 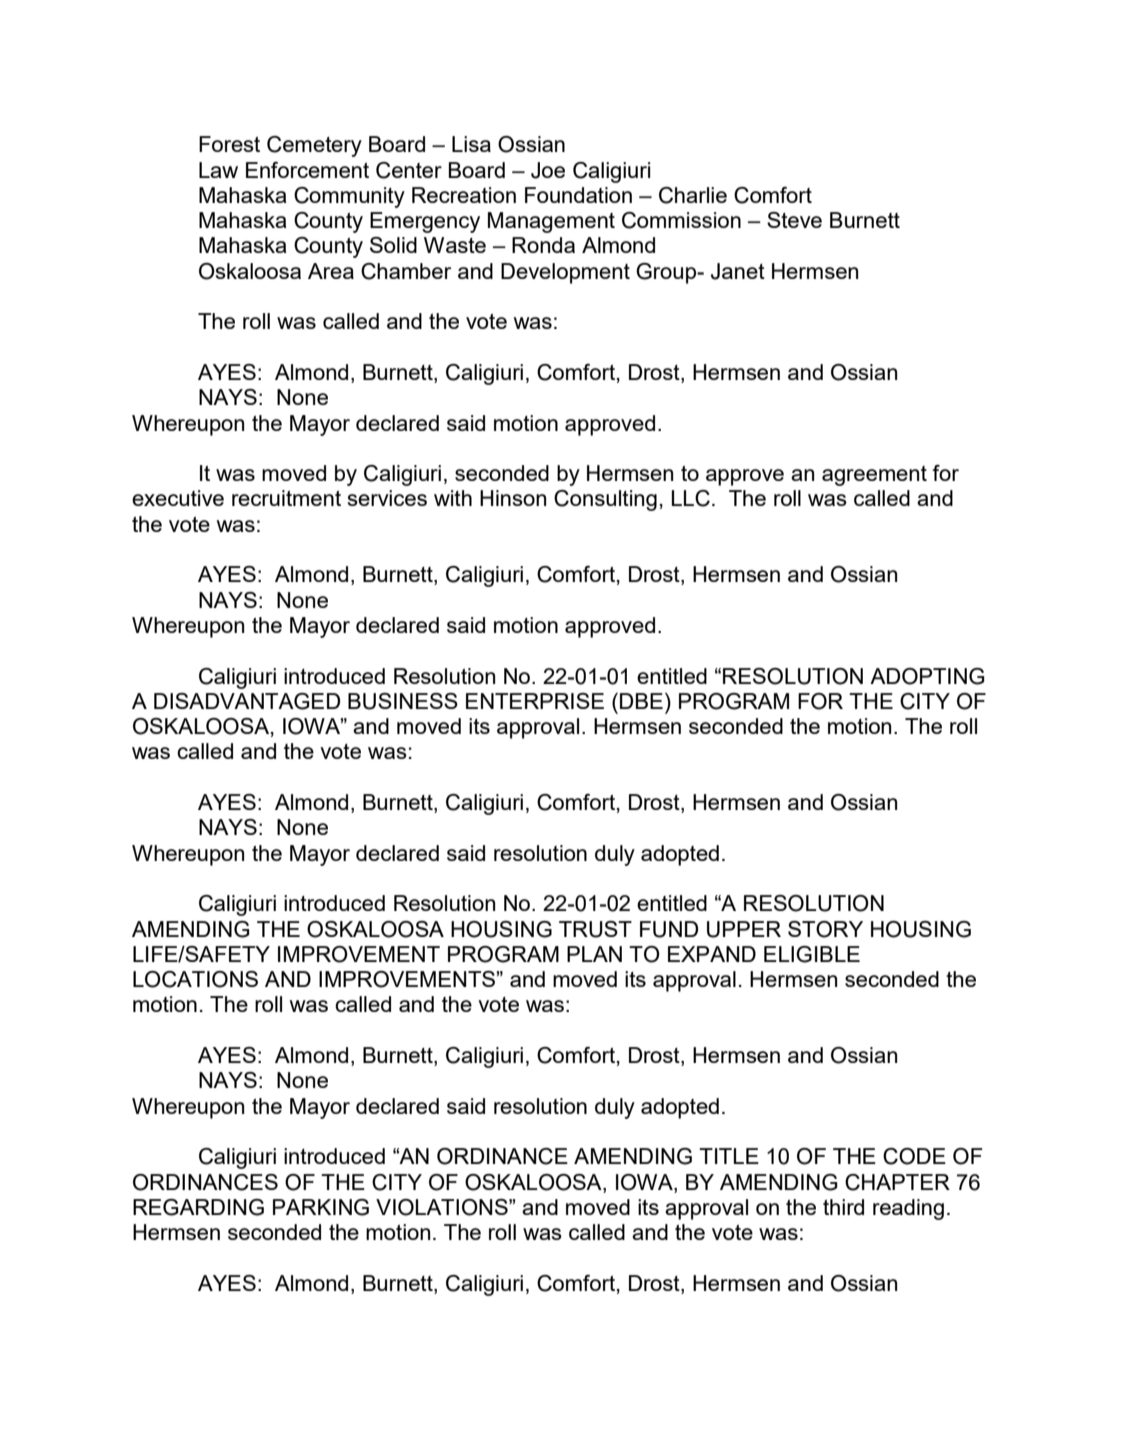 I want to click on ENTERPRISE, so click(x=535, y=701).
